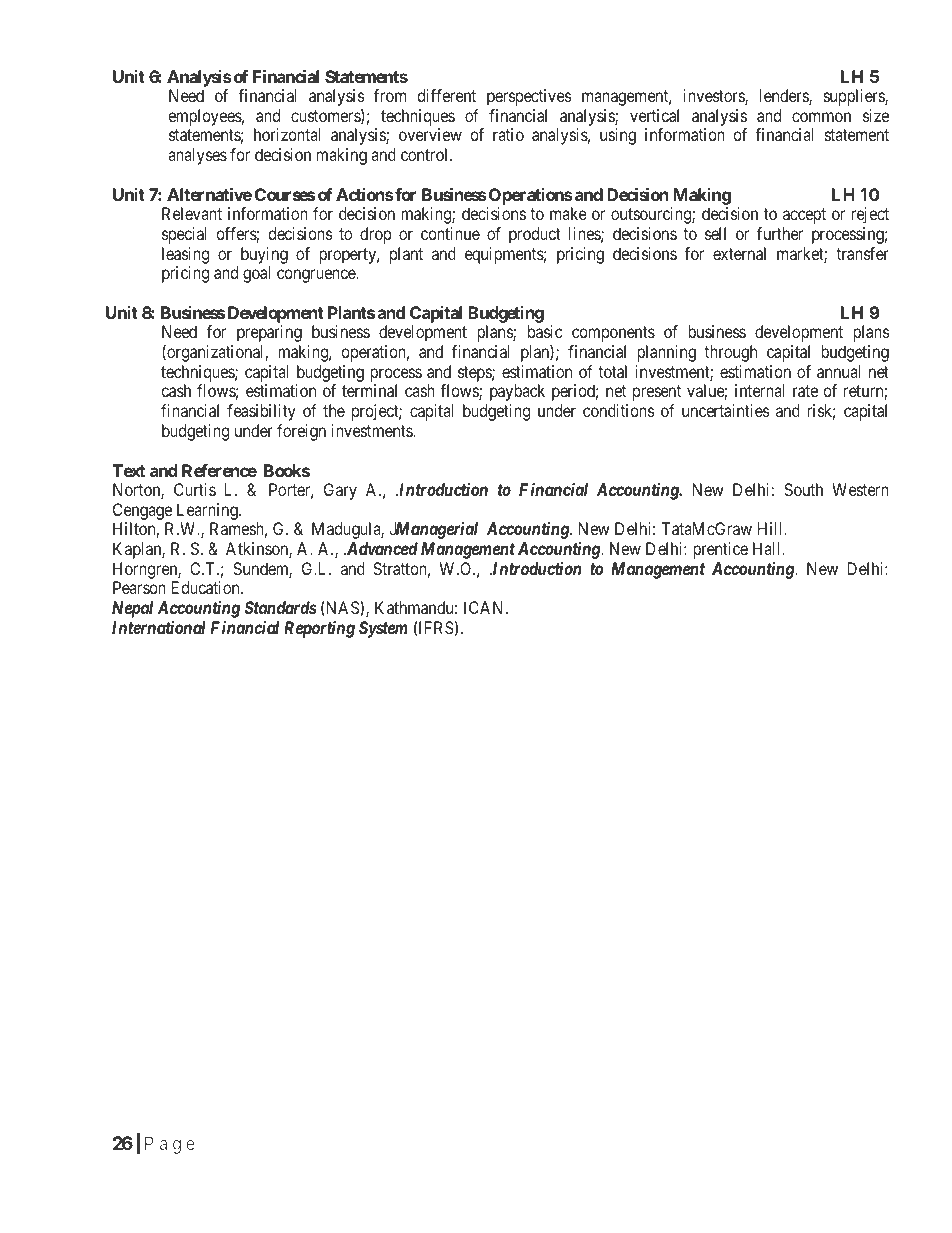 This document has width=952, height=1233. I want to click on horizontal, so click(287, 134).
